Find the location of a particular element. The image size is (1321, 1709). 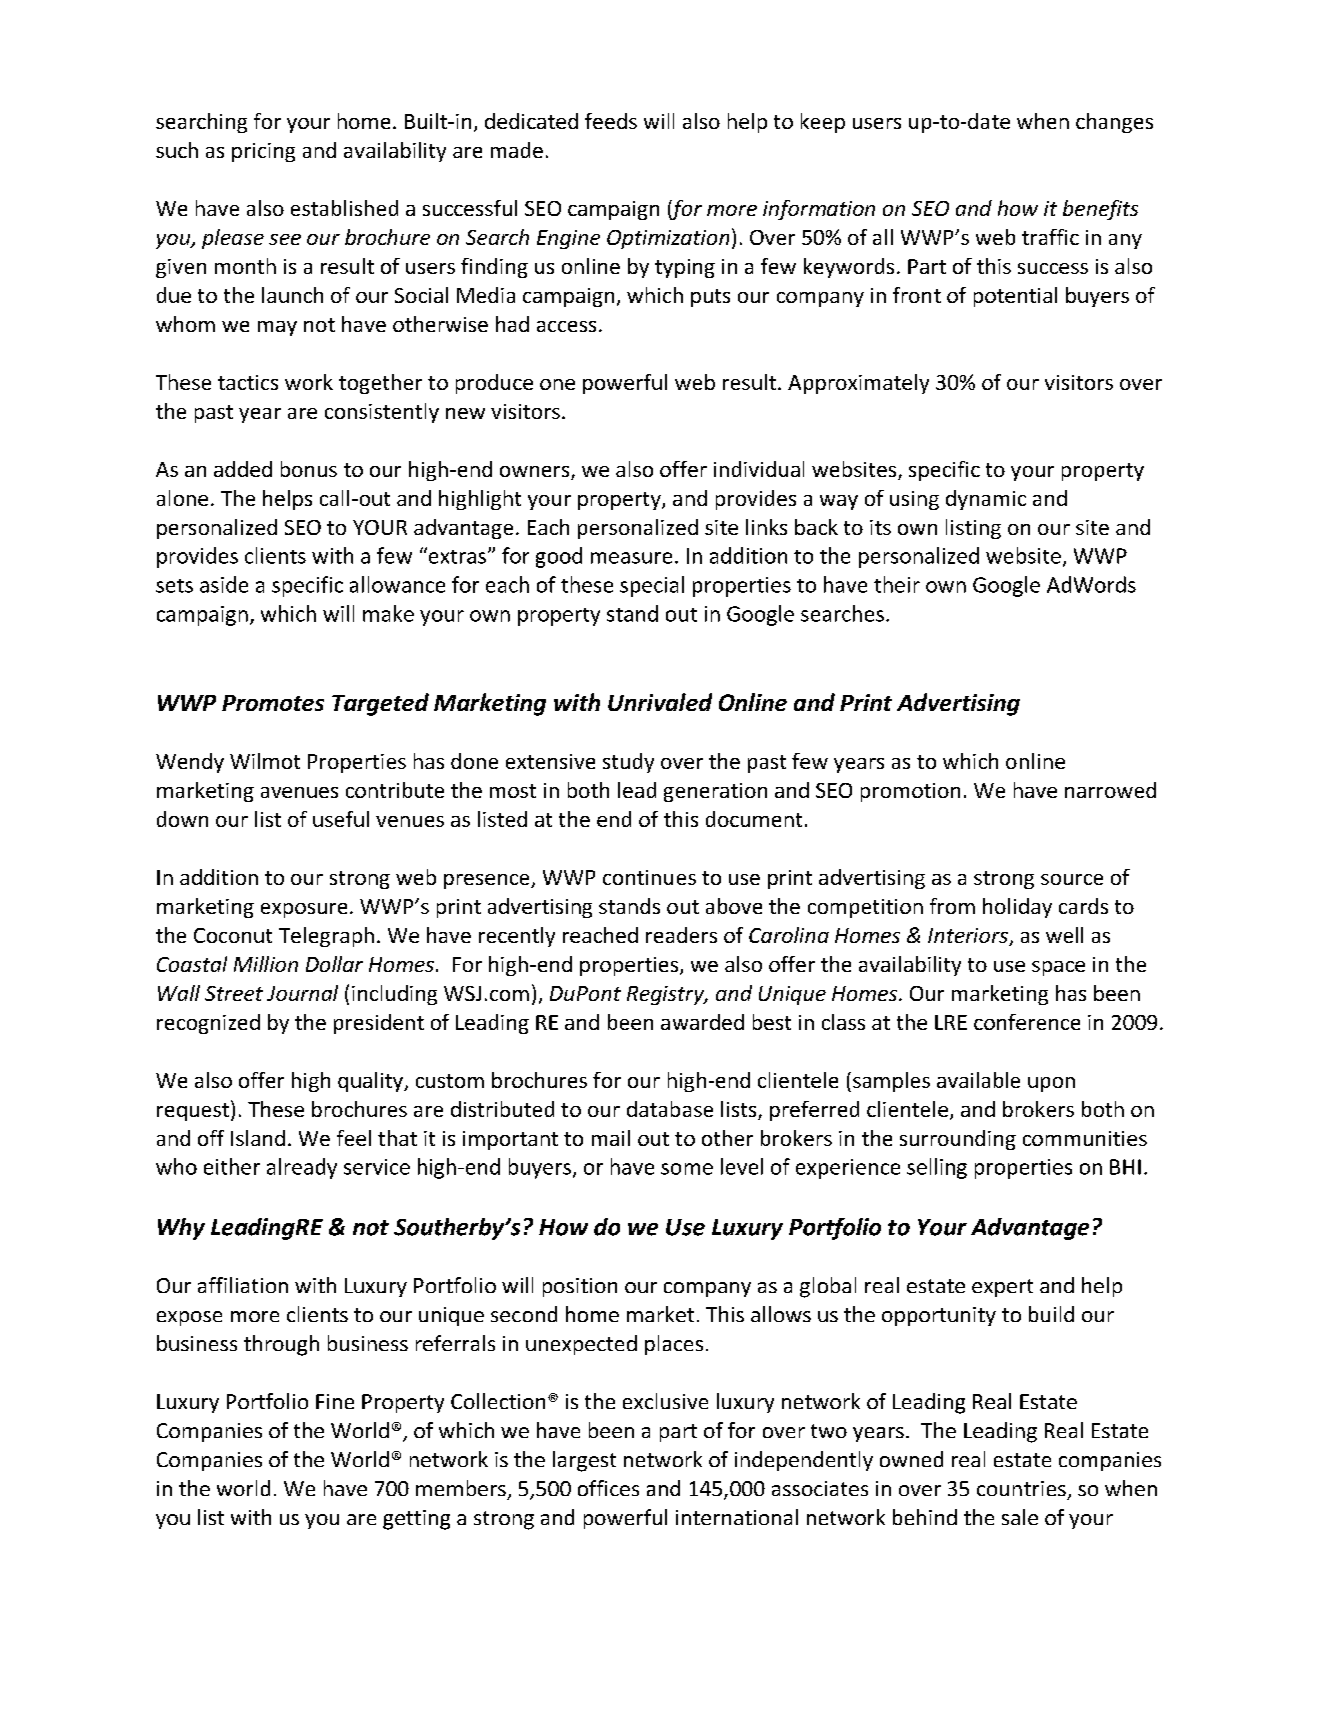

useful is located at coordinates (341, 819).
